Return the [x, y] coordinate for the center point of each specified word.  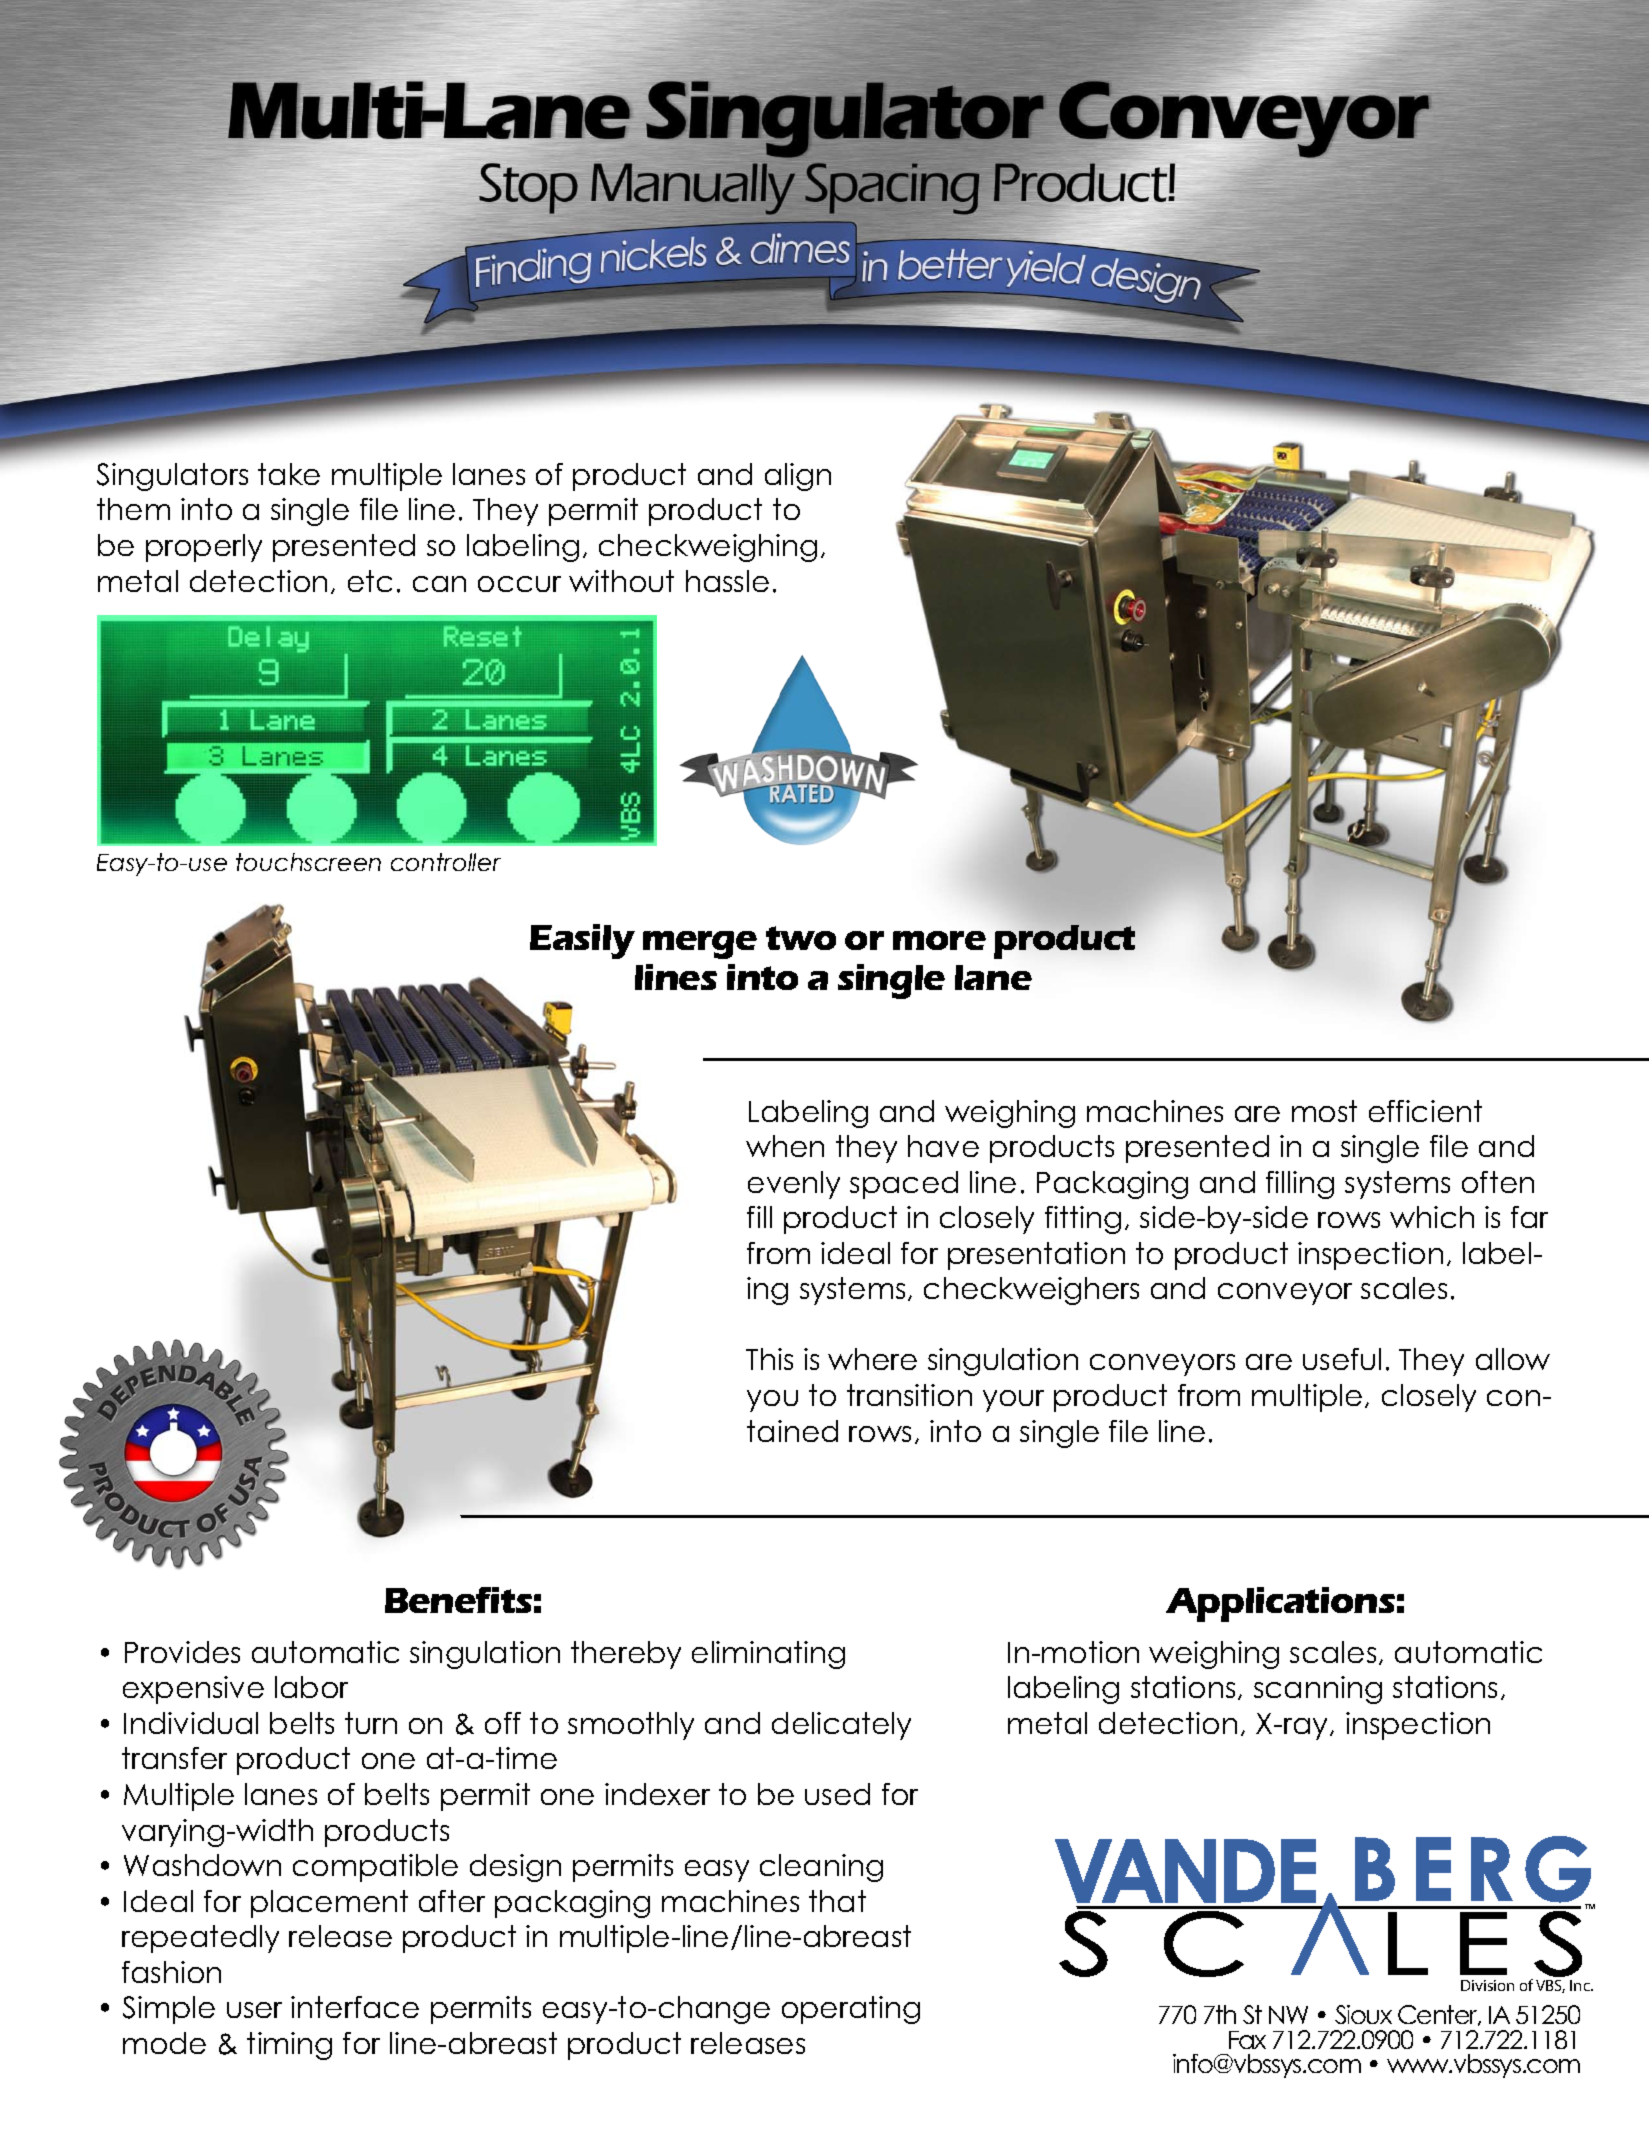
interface [355, 2007]
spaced [904, 1185]
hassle [727, 581]
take [289, 474]
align [798, 477]
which [1432, 1217]
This [769, 1359]
